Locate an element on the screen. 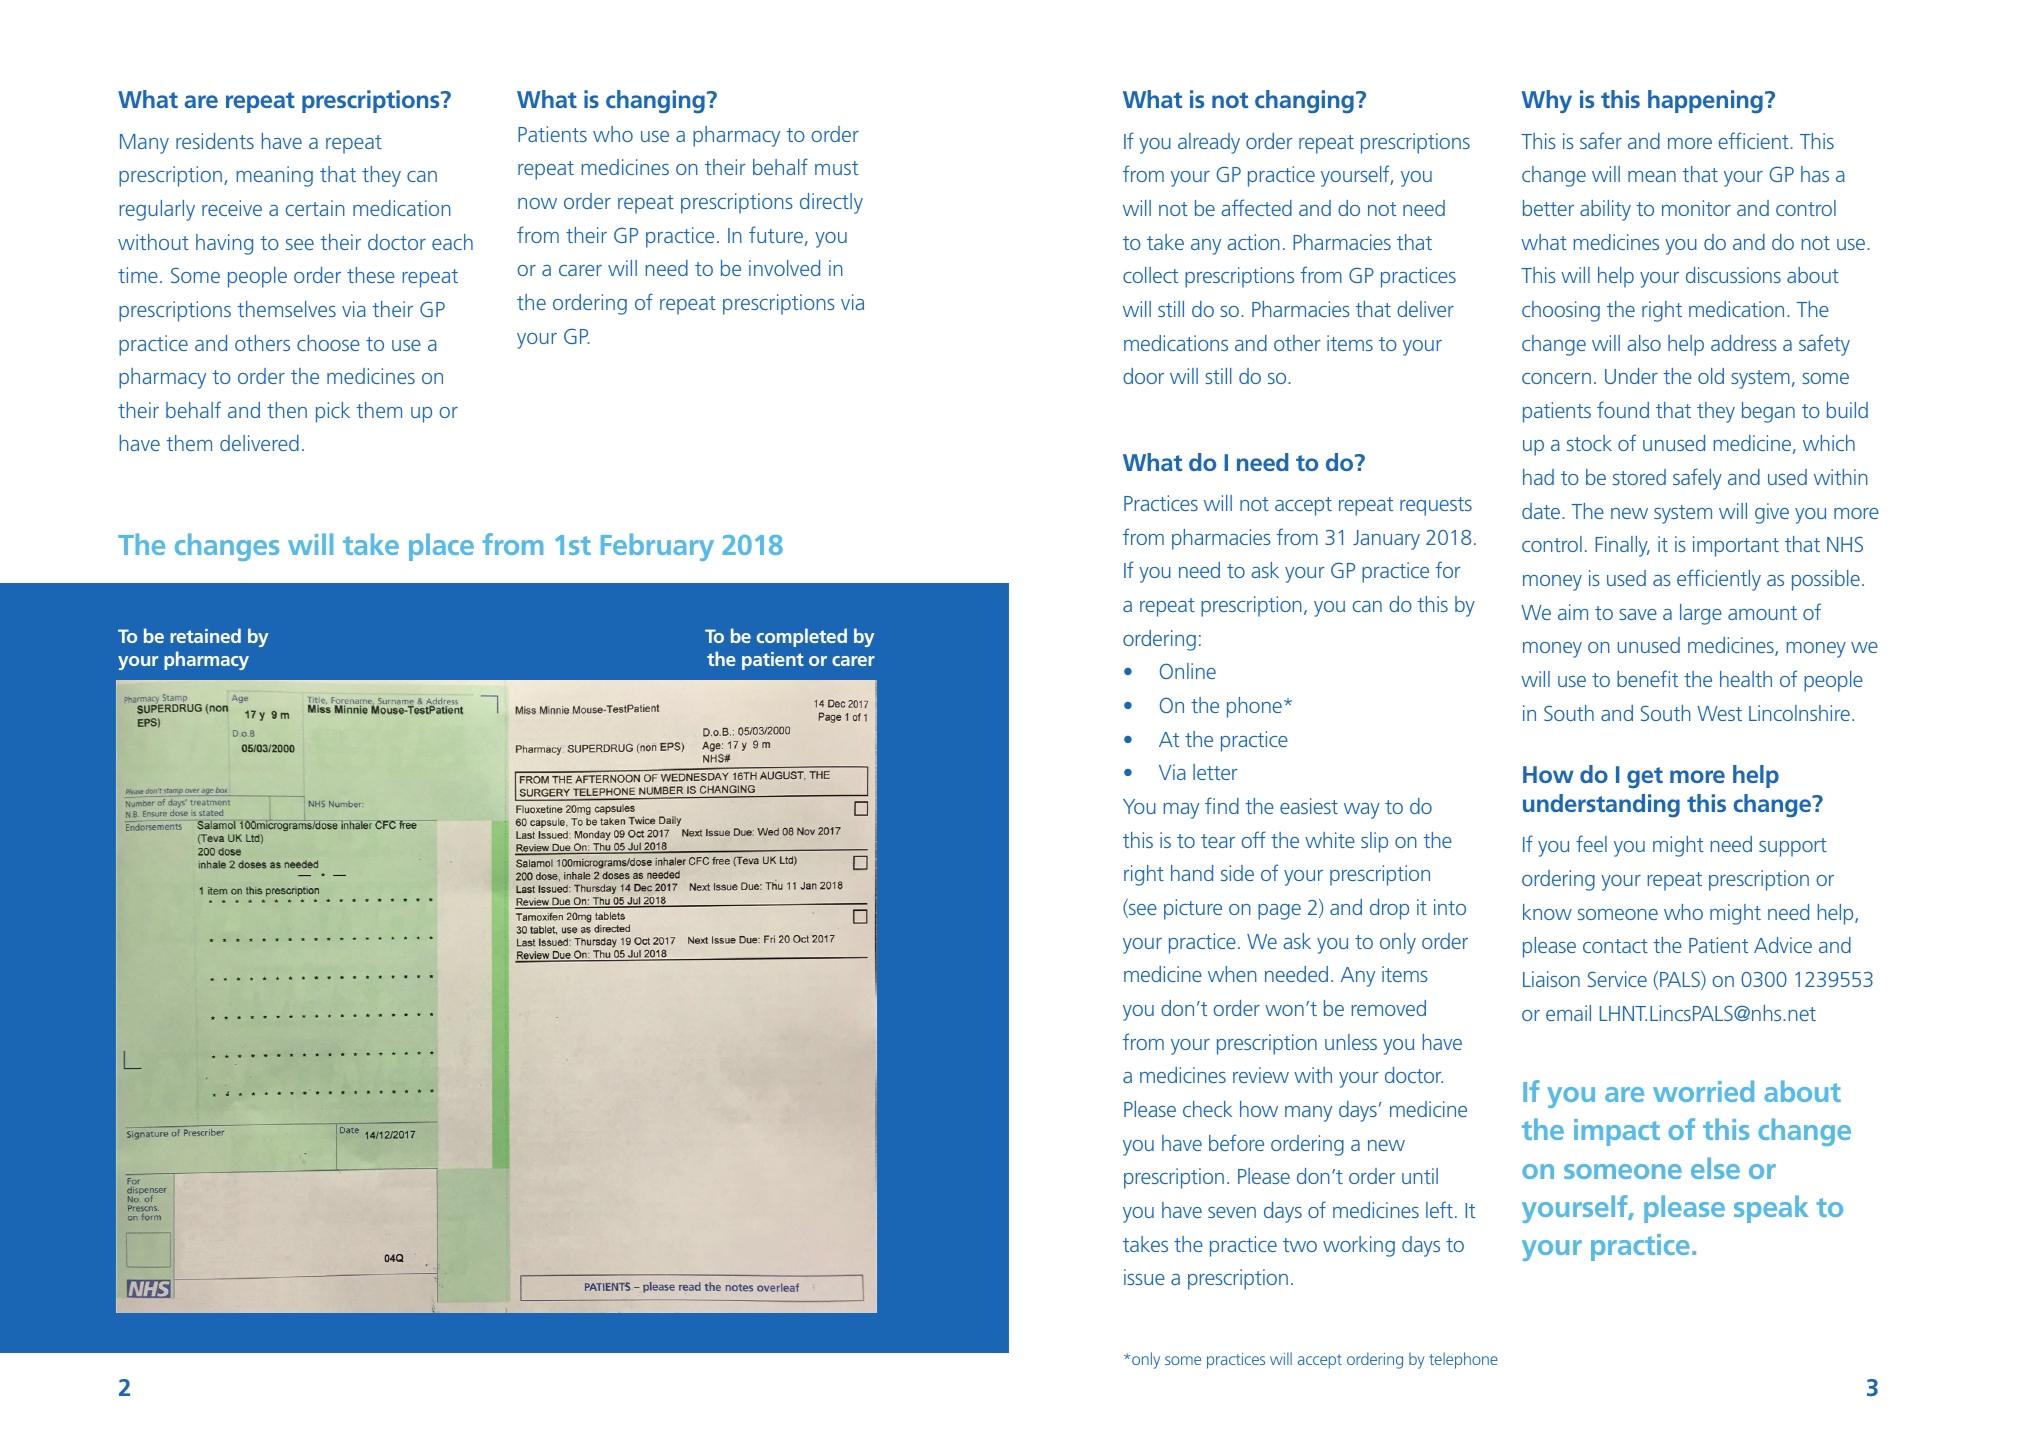 The height and width of the screenshot is (1431, 2018). feel is located at coordinates (1591, 843).
